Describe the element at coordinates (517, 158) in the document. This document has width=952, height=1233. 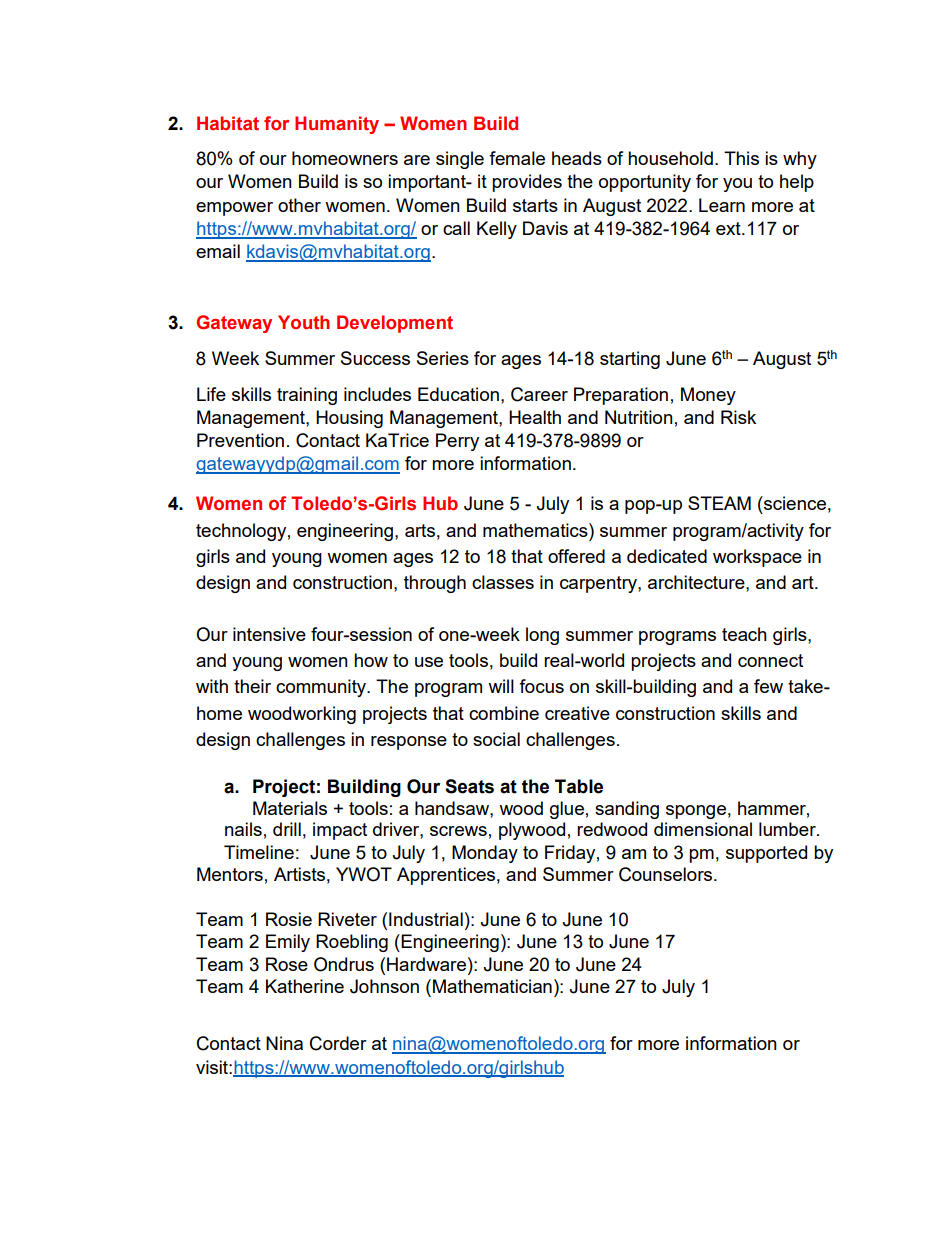
I see `female` at that location.
